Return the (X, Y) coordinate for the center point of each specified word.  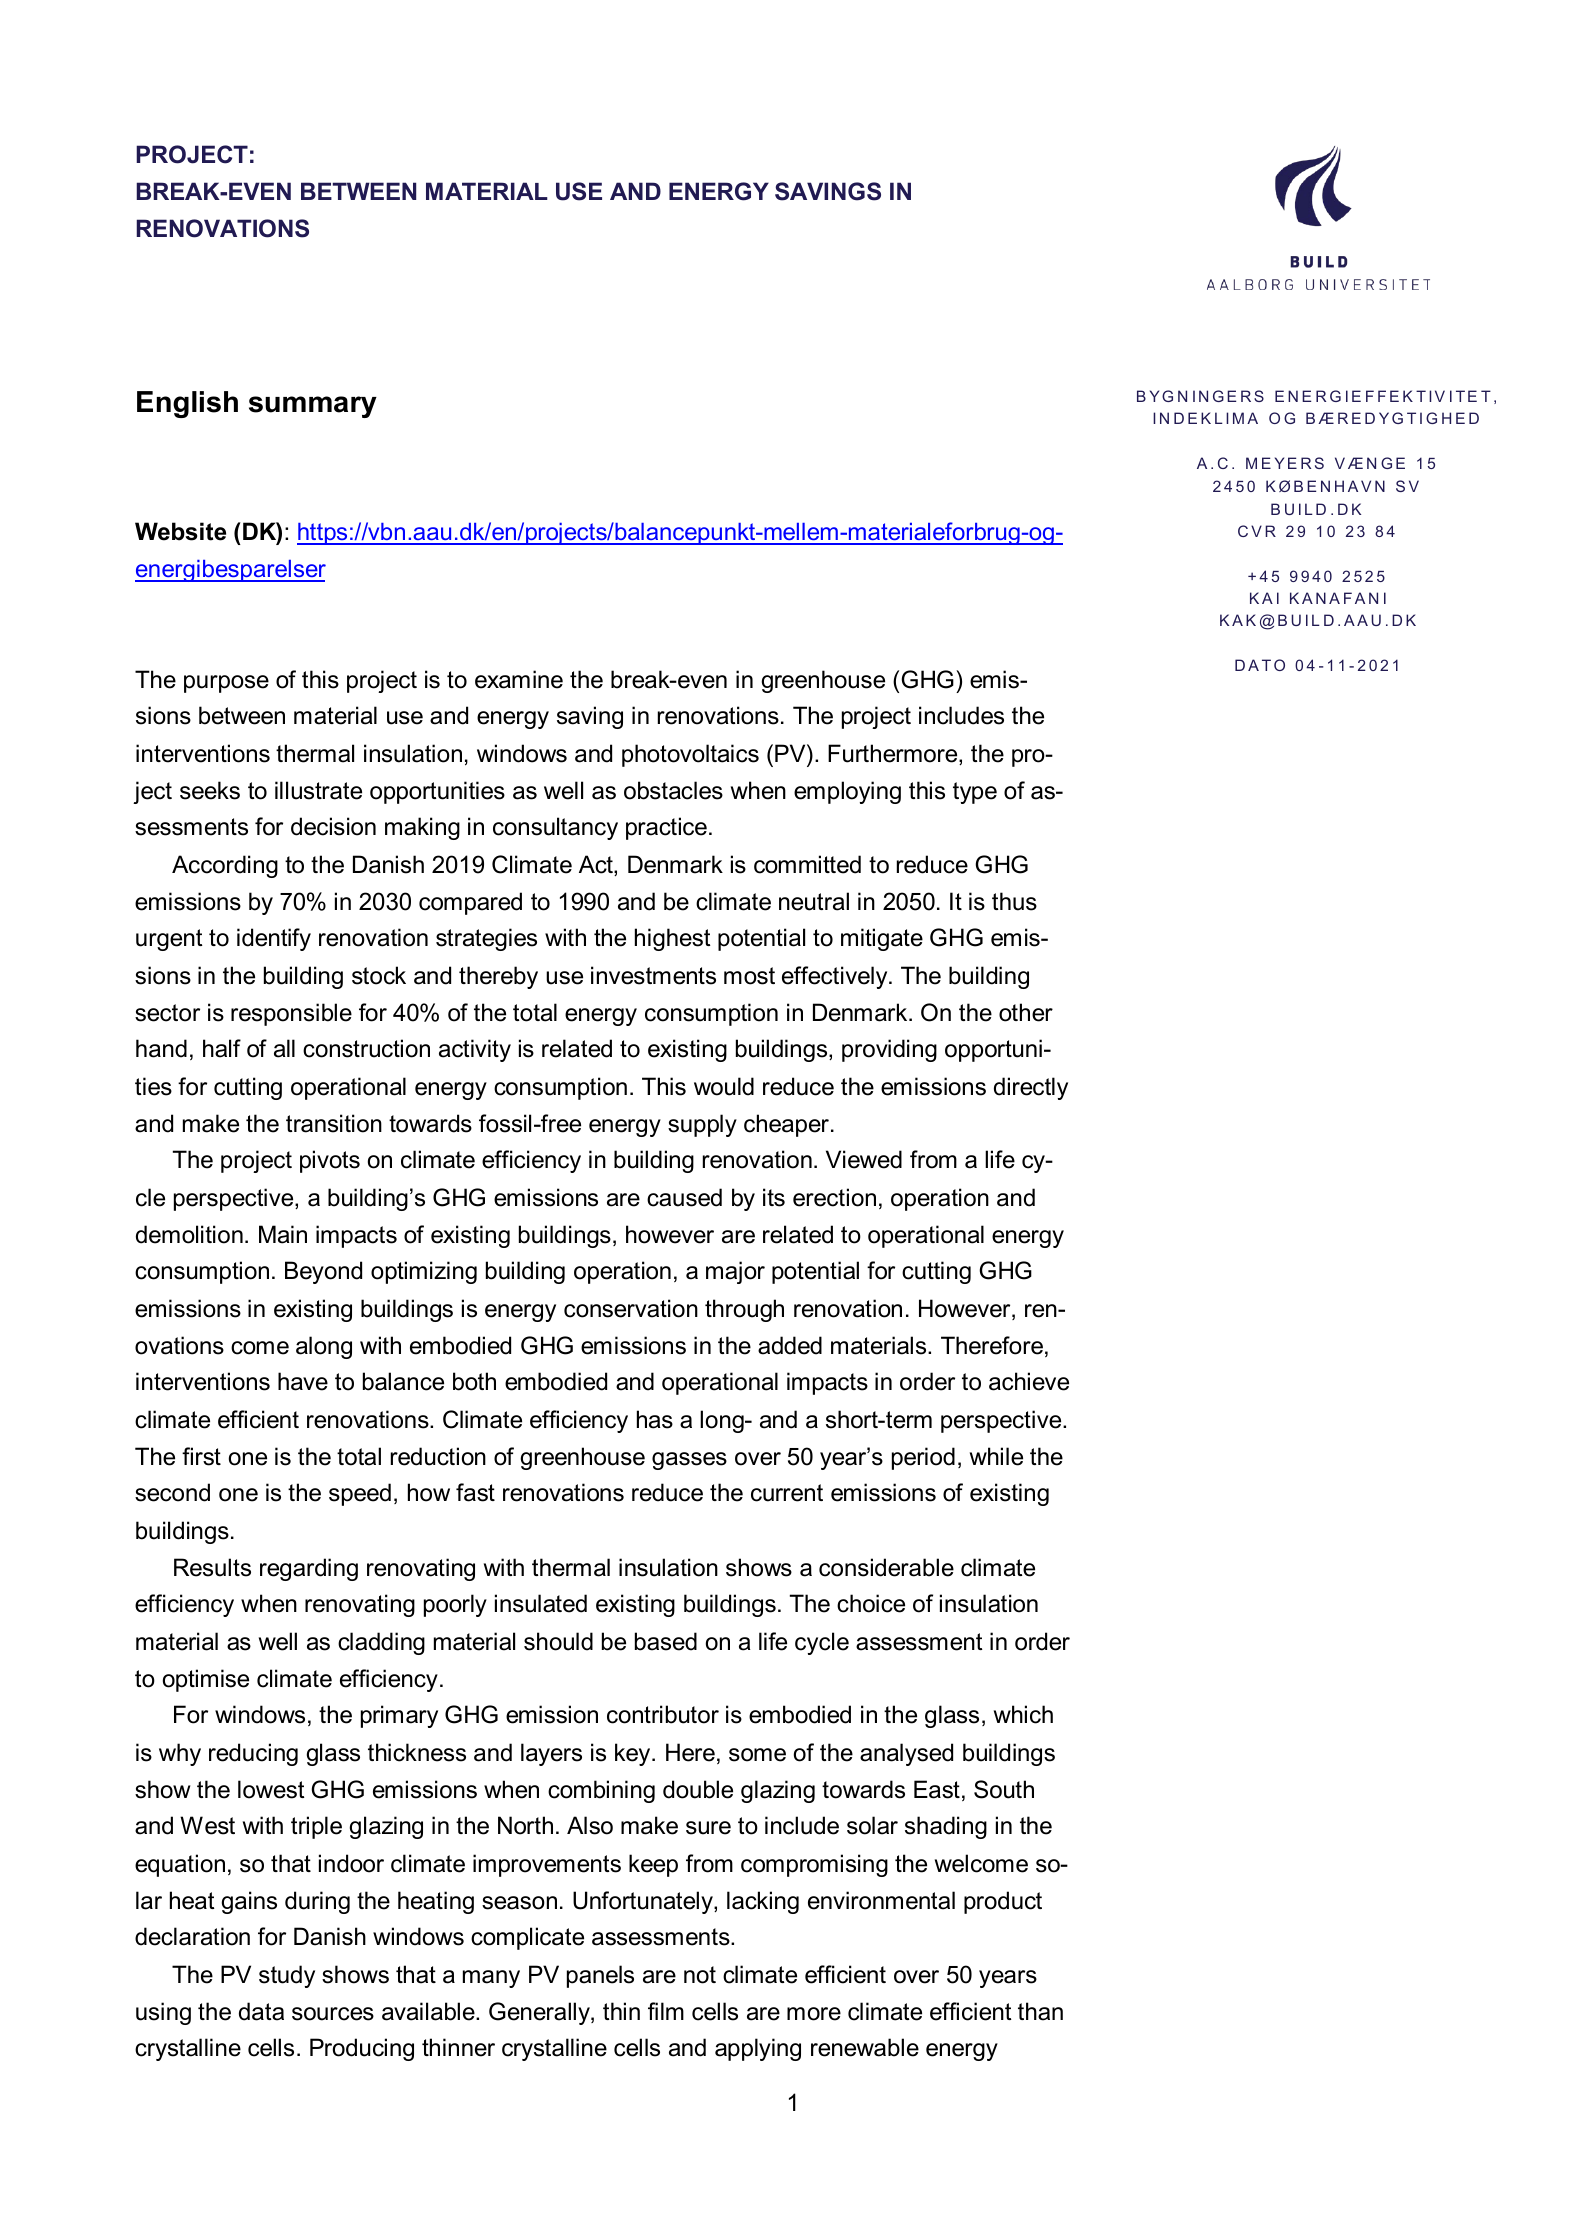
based (666, 1641)
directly (1031, 1088)
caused (684, 1197)
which (1023, 1714)
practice (666, 828)
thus (1014, 901)
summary (313, 407)
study (287, 1976)
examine (519, 679)
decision (333, 826)
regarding (309, 1569)
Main (283, 1234)
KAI (1264, 598)
